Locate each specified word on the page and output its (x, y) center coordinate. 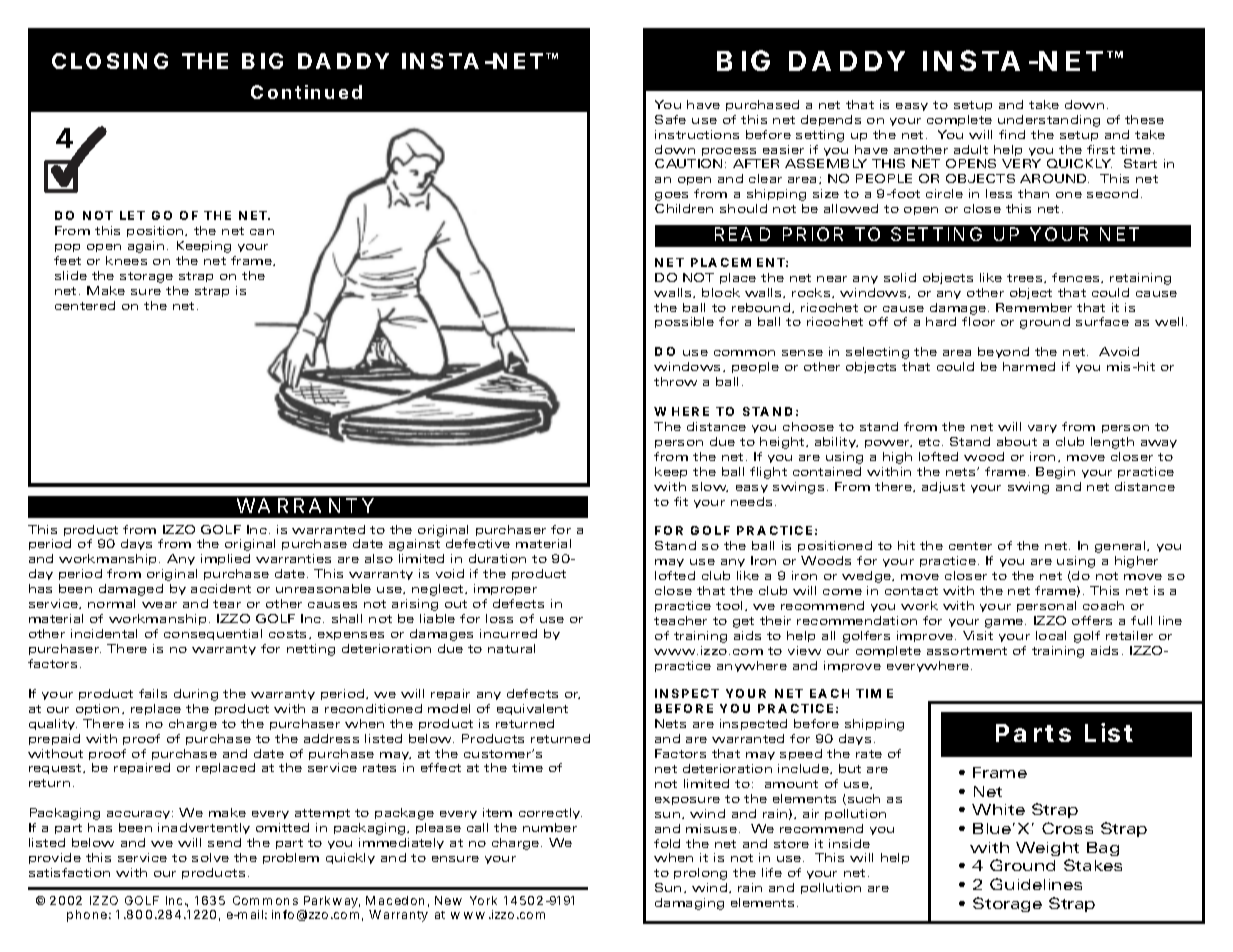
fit (681, 501)
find (1012, 134)
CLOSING (110, 61)
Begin (1055, 473)
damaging (689, 904)
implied (225, 559)
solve (210, 857)
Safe (670, 119)
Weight (1047, 849)
